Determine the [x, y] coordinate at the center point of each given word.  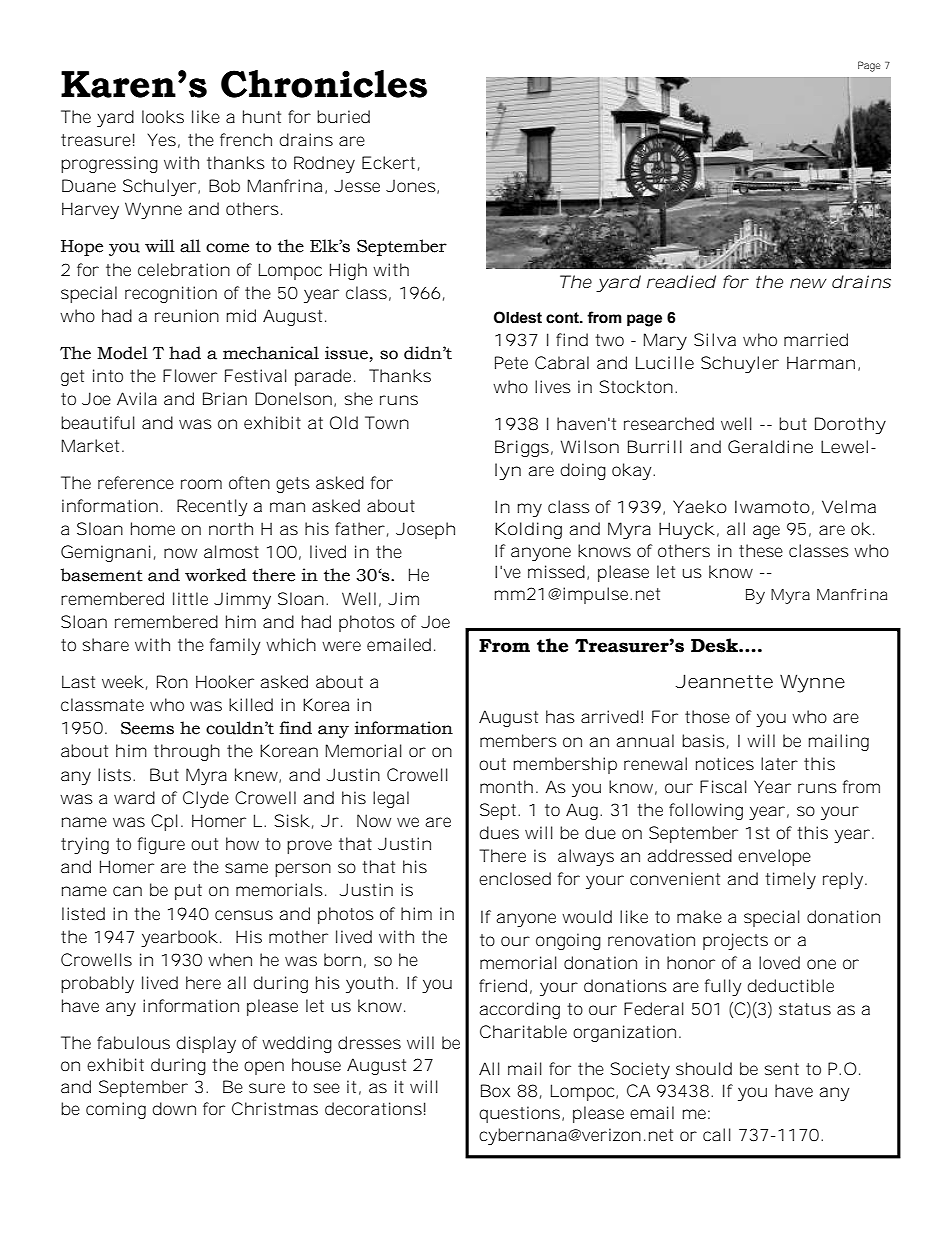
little [190, 598]
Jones [412, 187]
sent [782, 1069]
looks [163, 116]
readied [681, 281]
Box [495, 1090]
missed [558, 572]
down [174, 1108]
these [761, 550]
